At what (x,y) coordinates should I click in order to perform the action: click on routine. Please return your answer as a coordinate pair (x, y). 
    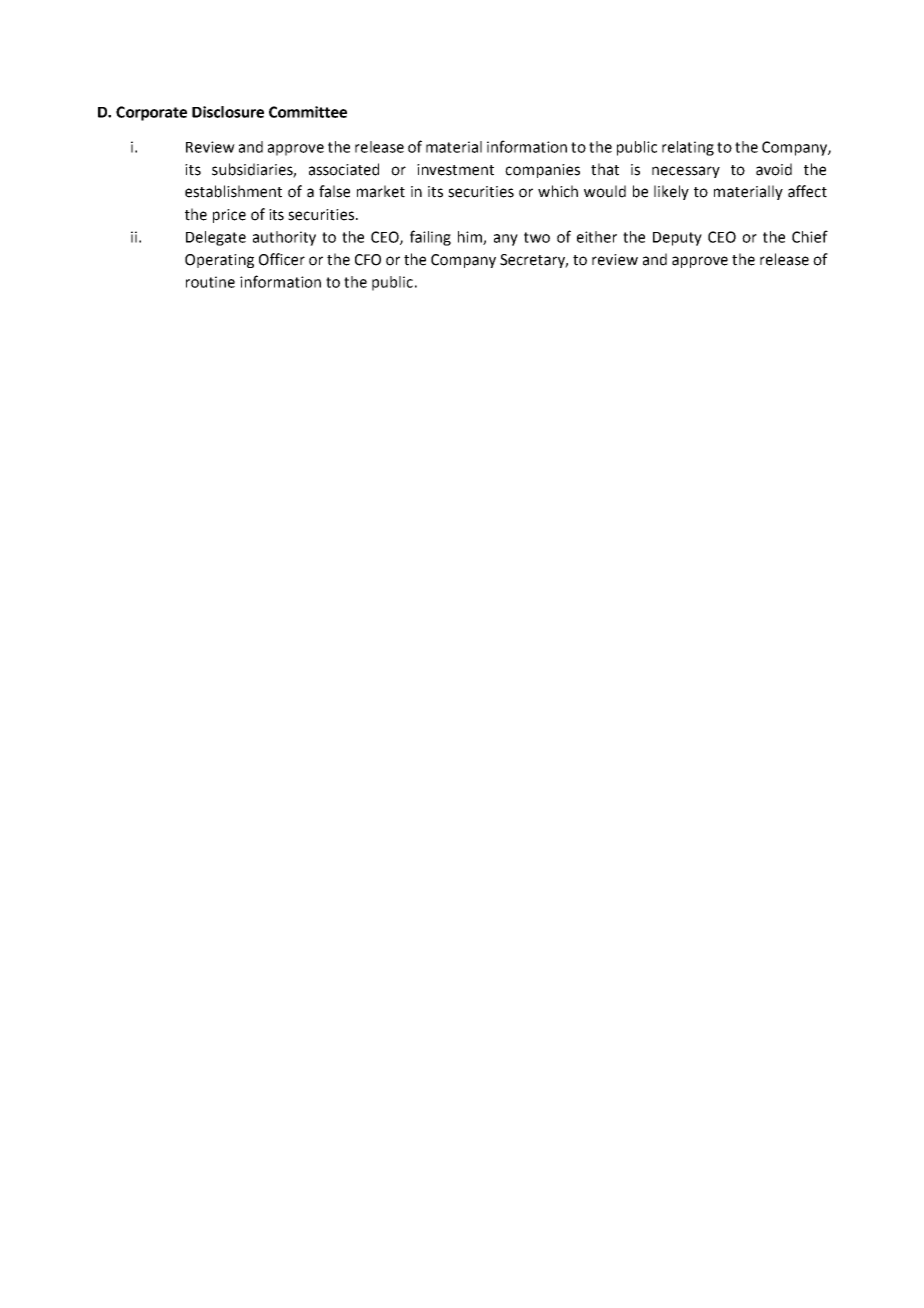
    Looking at the image, I should click on (210, 282).
